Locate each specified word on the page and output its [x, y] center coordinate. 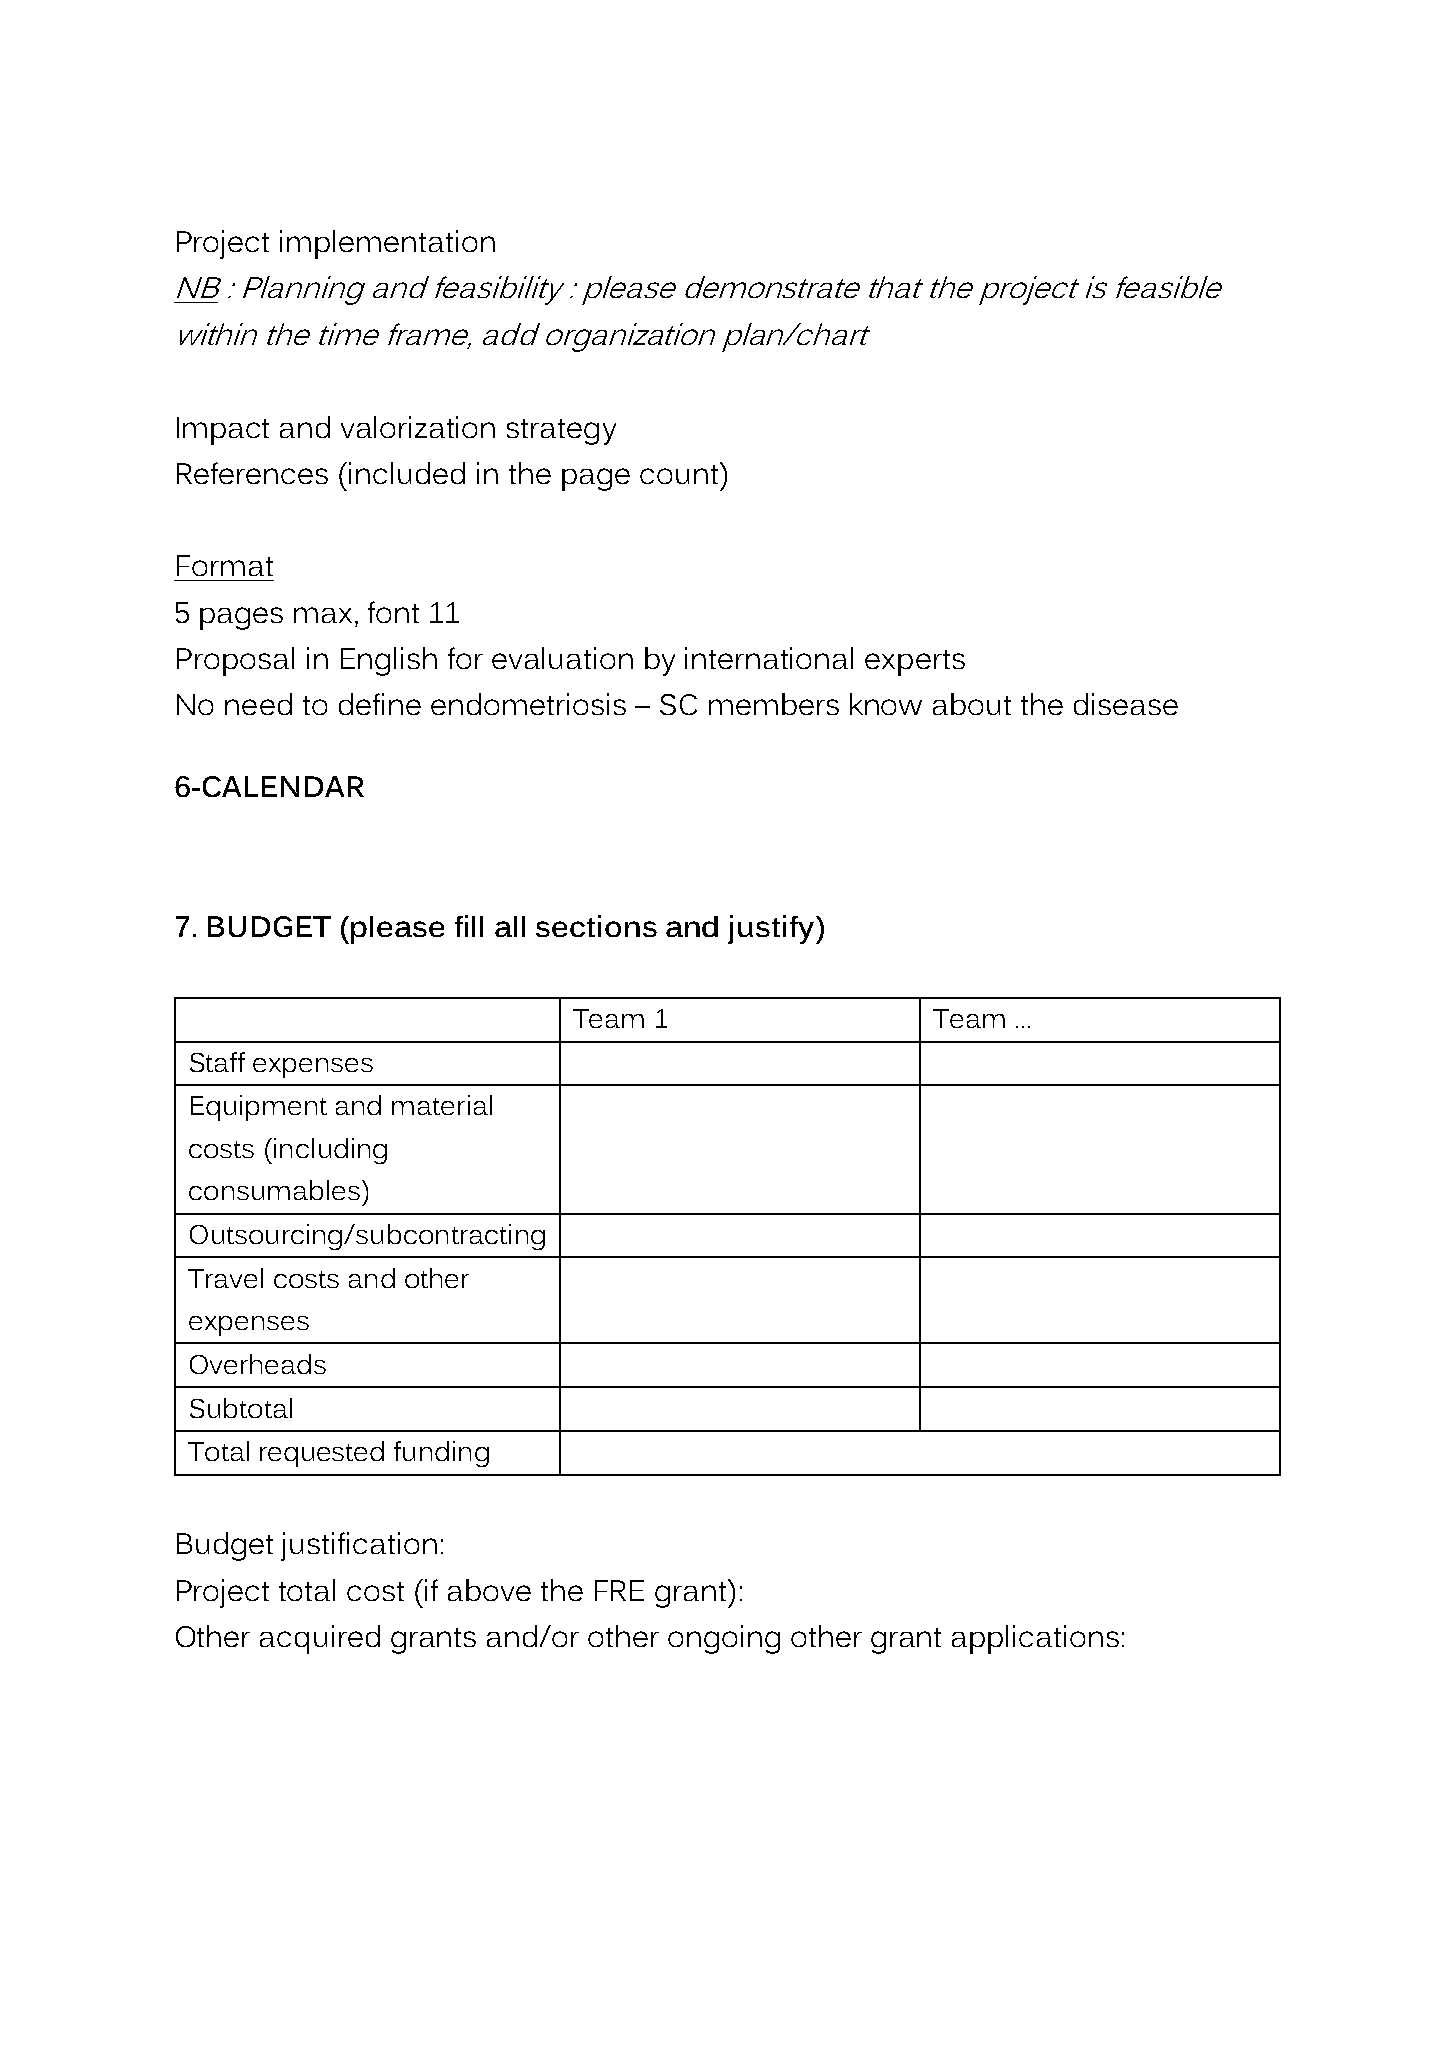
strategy [561, 432]
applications [1035, 1639]
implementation [387, 244]
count [680, 473]
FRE [619, 1590]
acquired [320, 1639]
